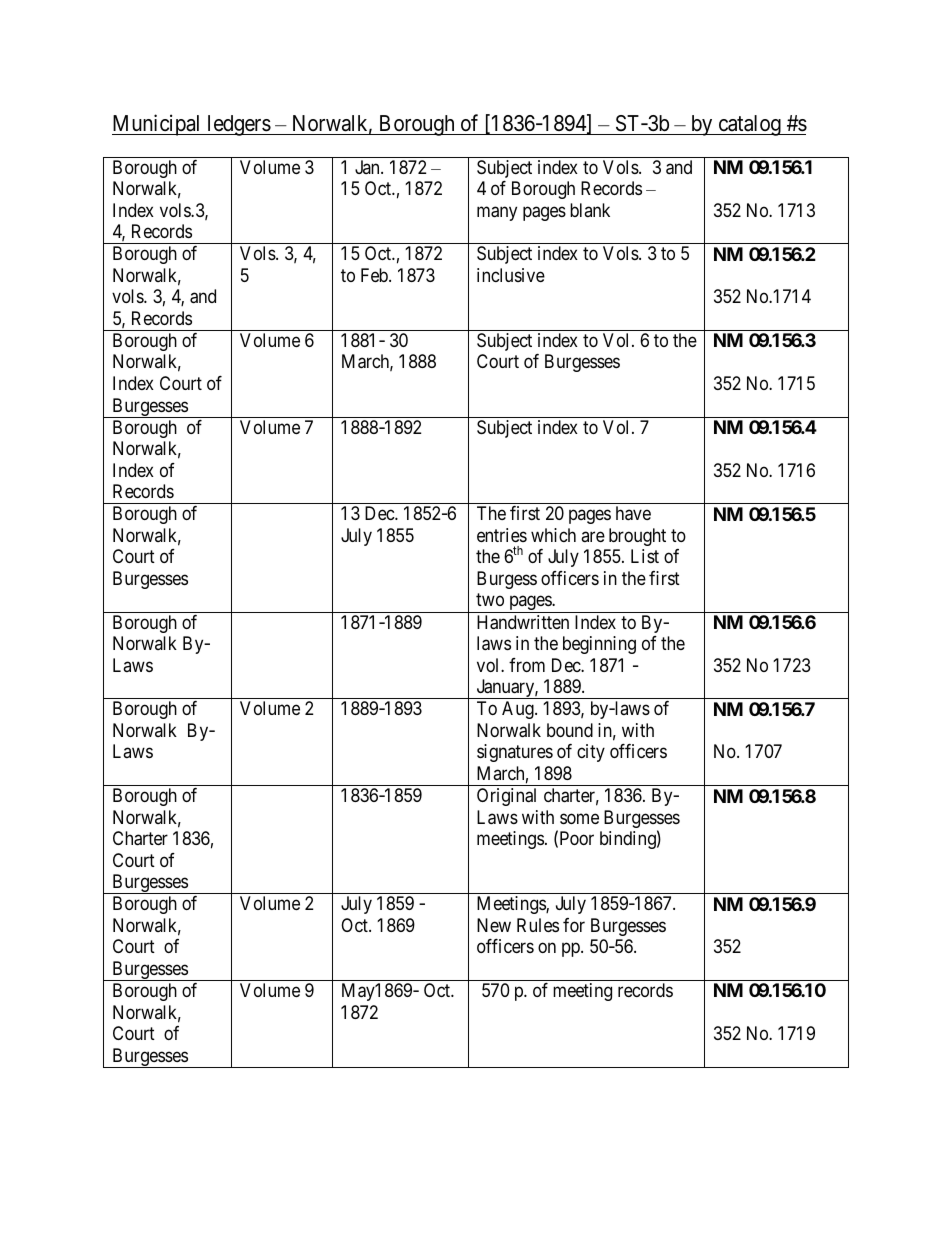 The image size is (952, 1233). I want to click on for, so click(574, 925).
